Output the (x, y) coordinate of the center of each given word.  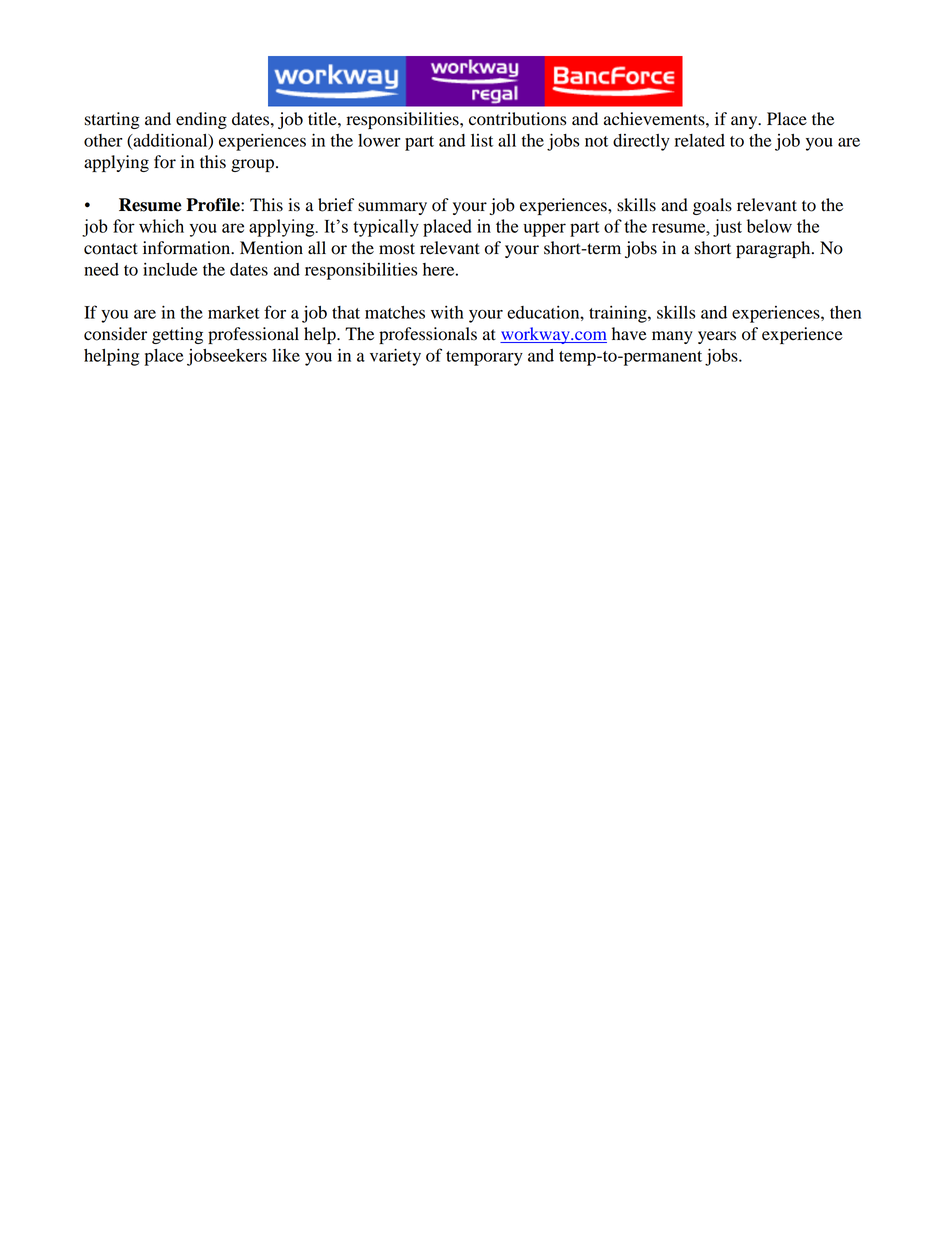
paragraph (774, 249)
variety (395, 357)
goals (712, 206)
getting (177, 335)
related (699, 140)
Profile (214, 205)
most (397, 249)
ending (201, 120)
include (170, 269)
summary (392, 208)
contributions (517, 119)
